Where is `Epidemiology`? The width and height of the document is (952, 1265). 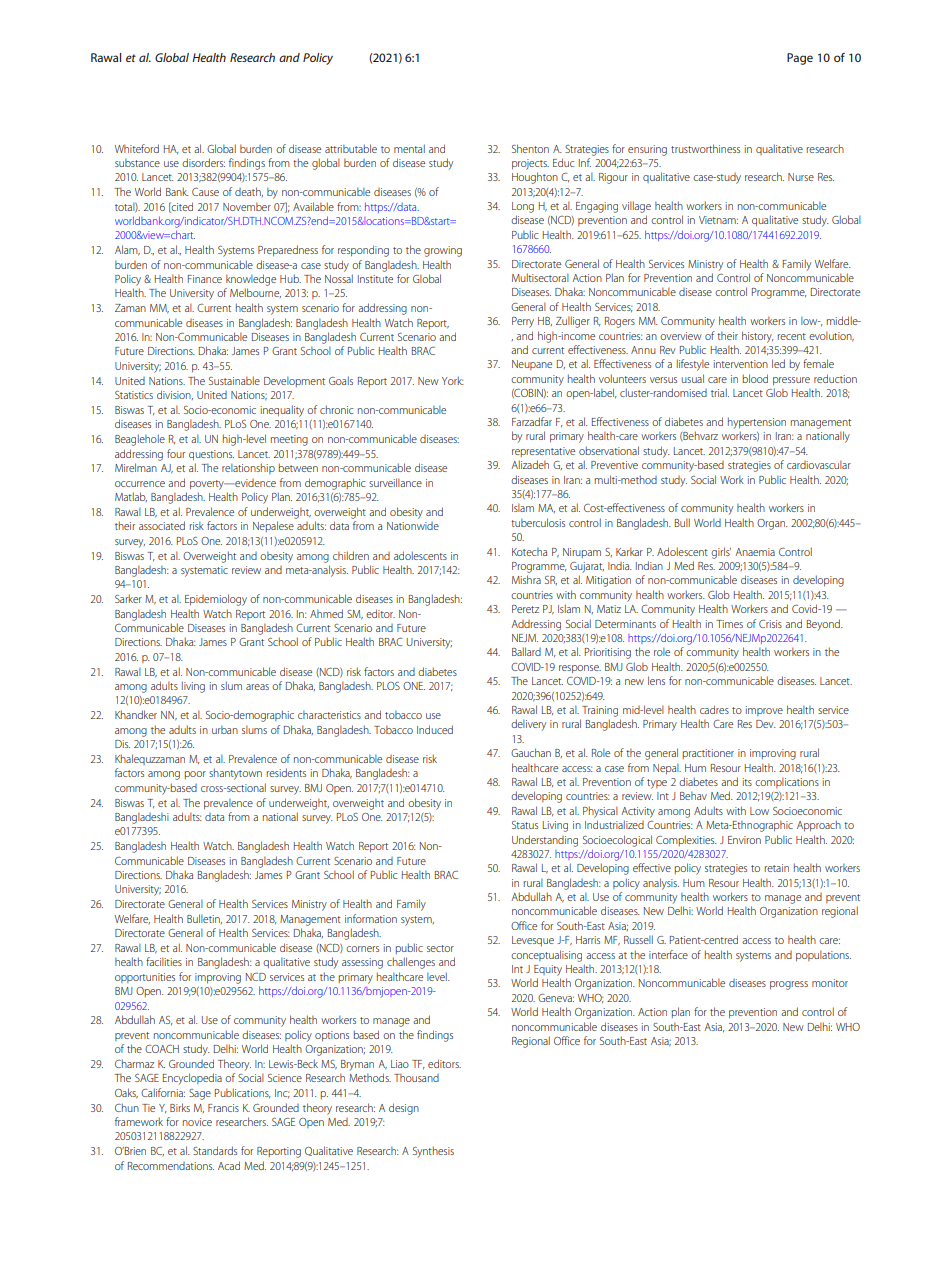
Epidemiology is located at coordinates (216, 600).
